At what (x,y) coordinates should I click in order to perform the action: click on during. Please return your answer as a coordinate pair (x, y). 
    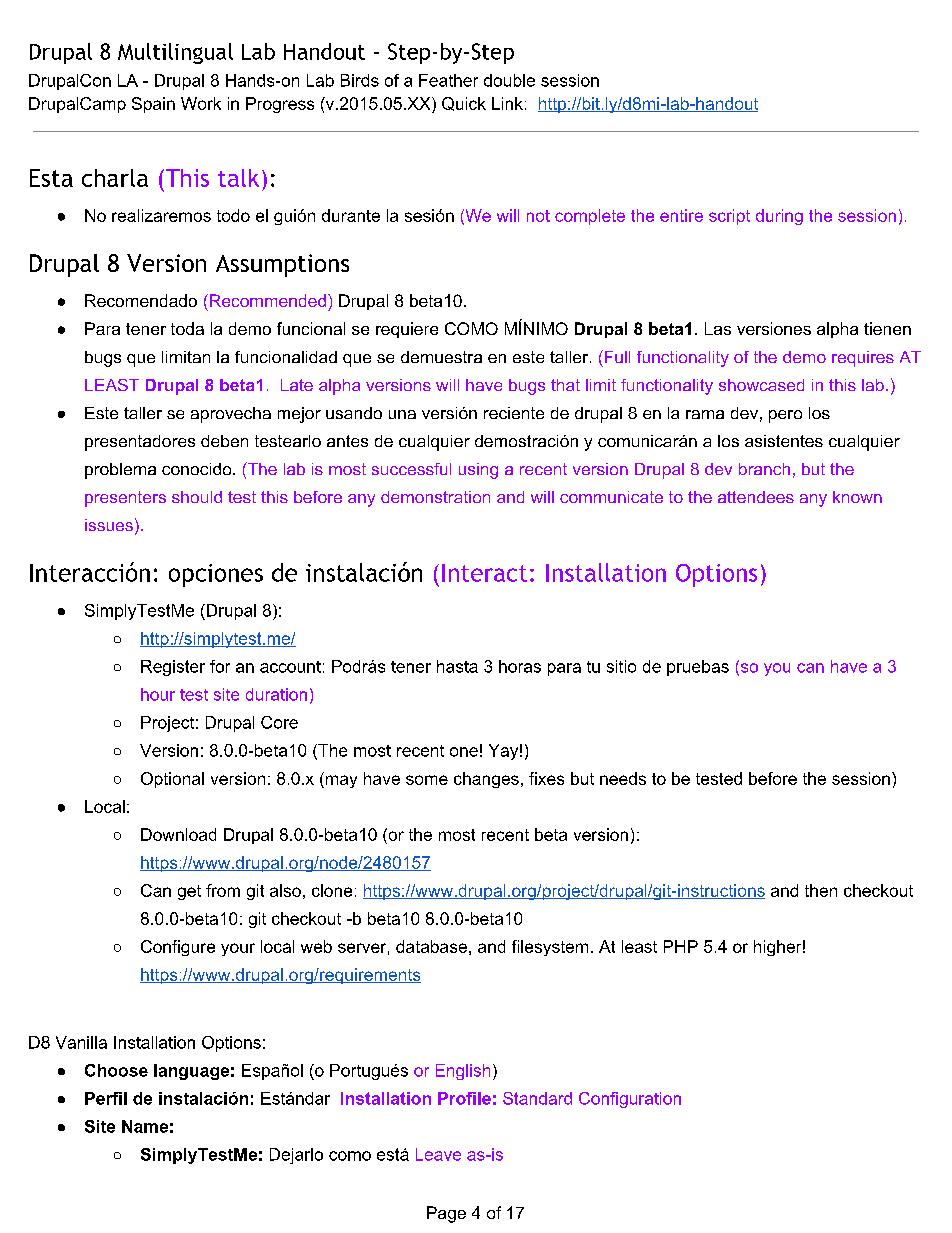
    Looking at the image, I should click on (779, 217).
